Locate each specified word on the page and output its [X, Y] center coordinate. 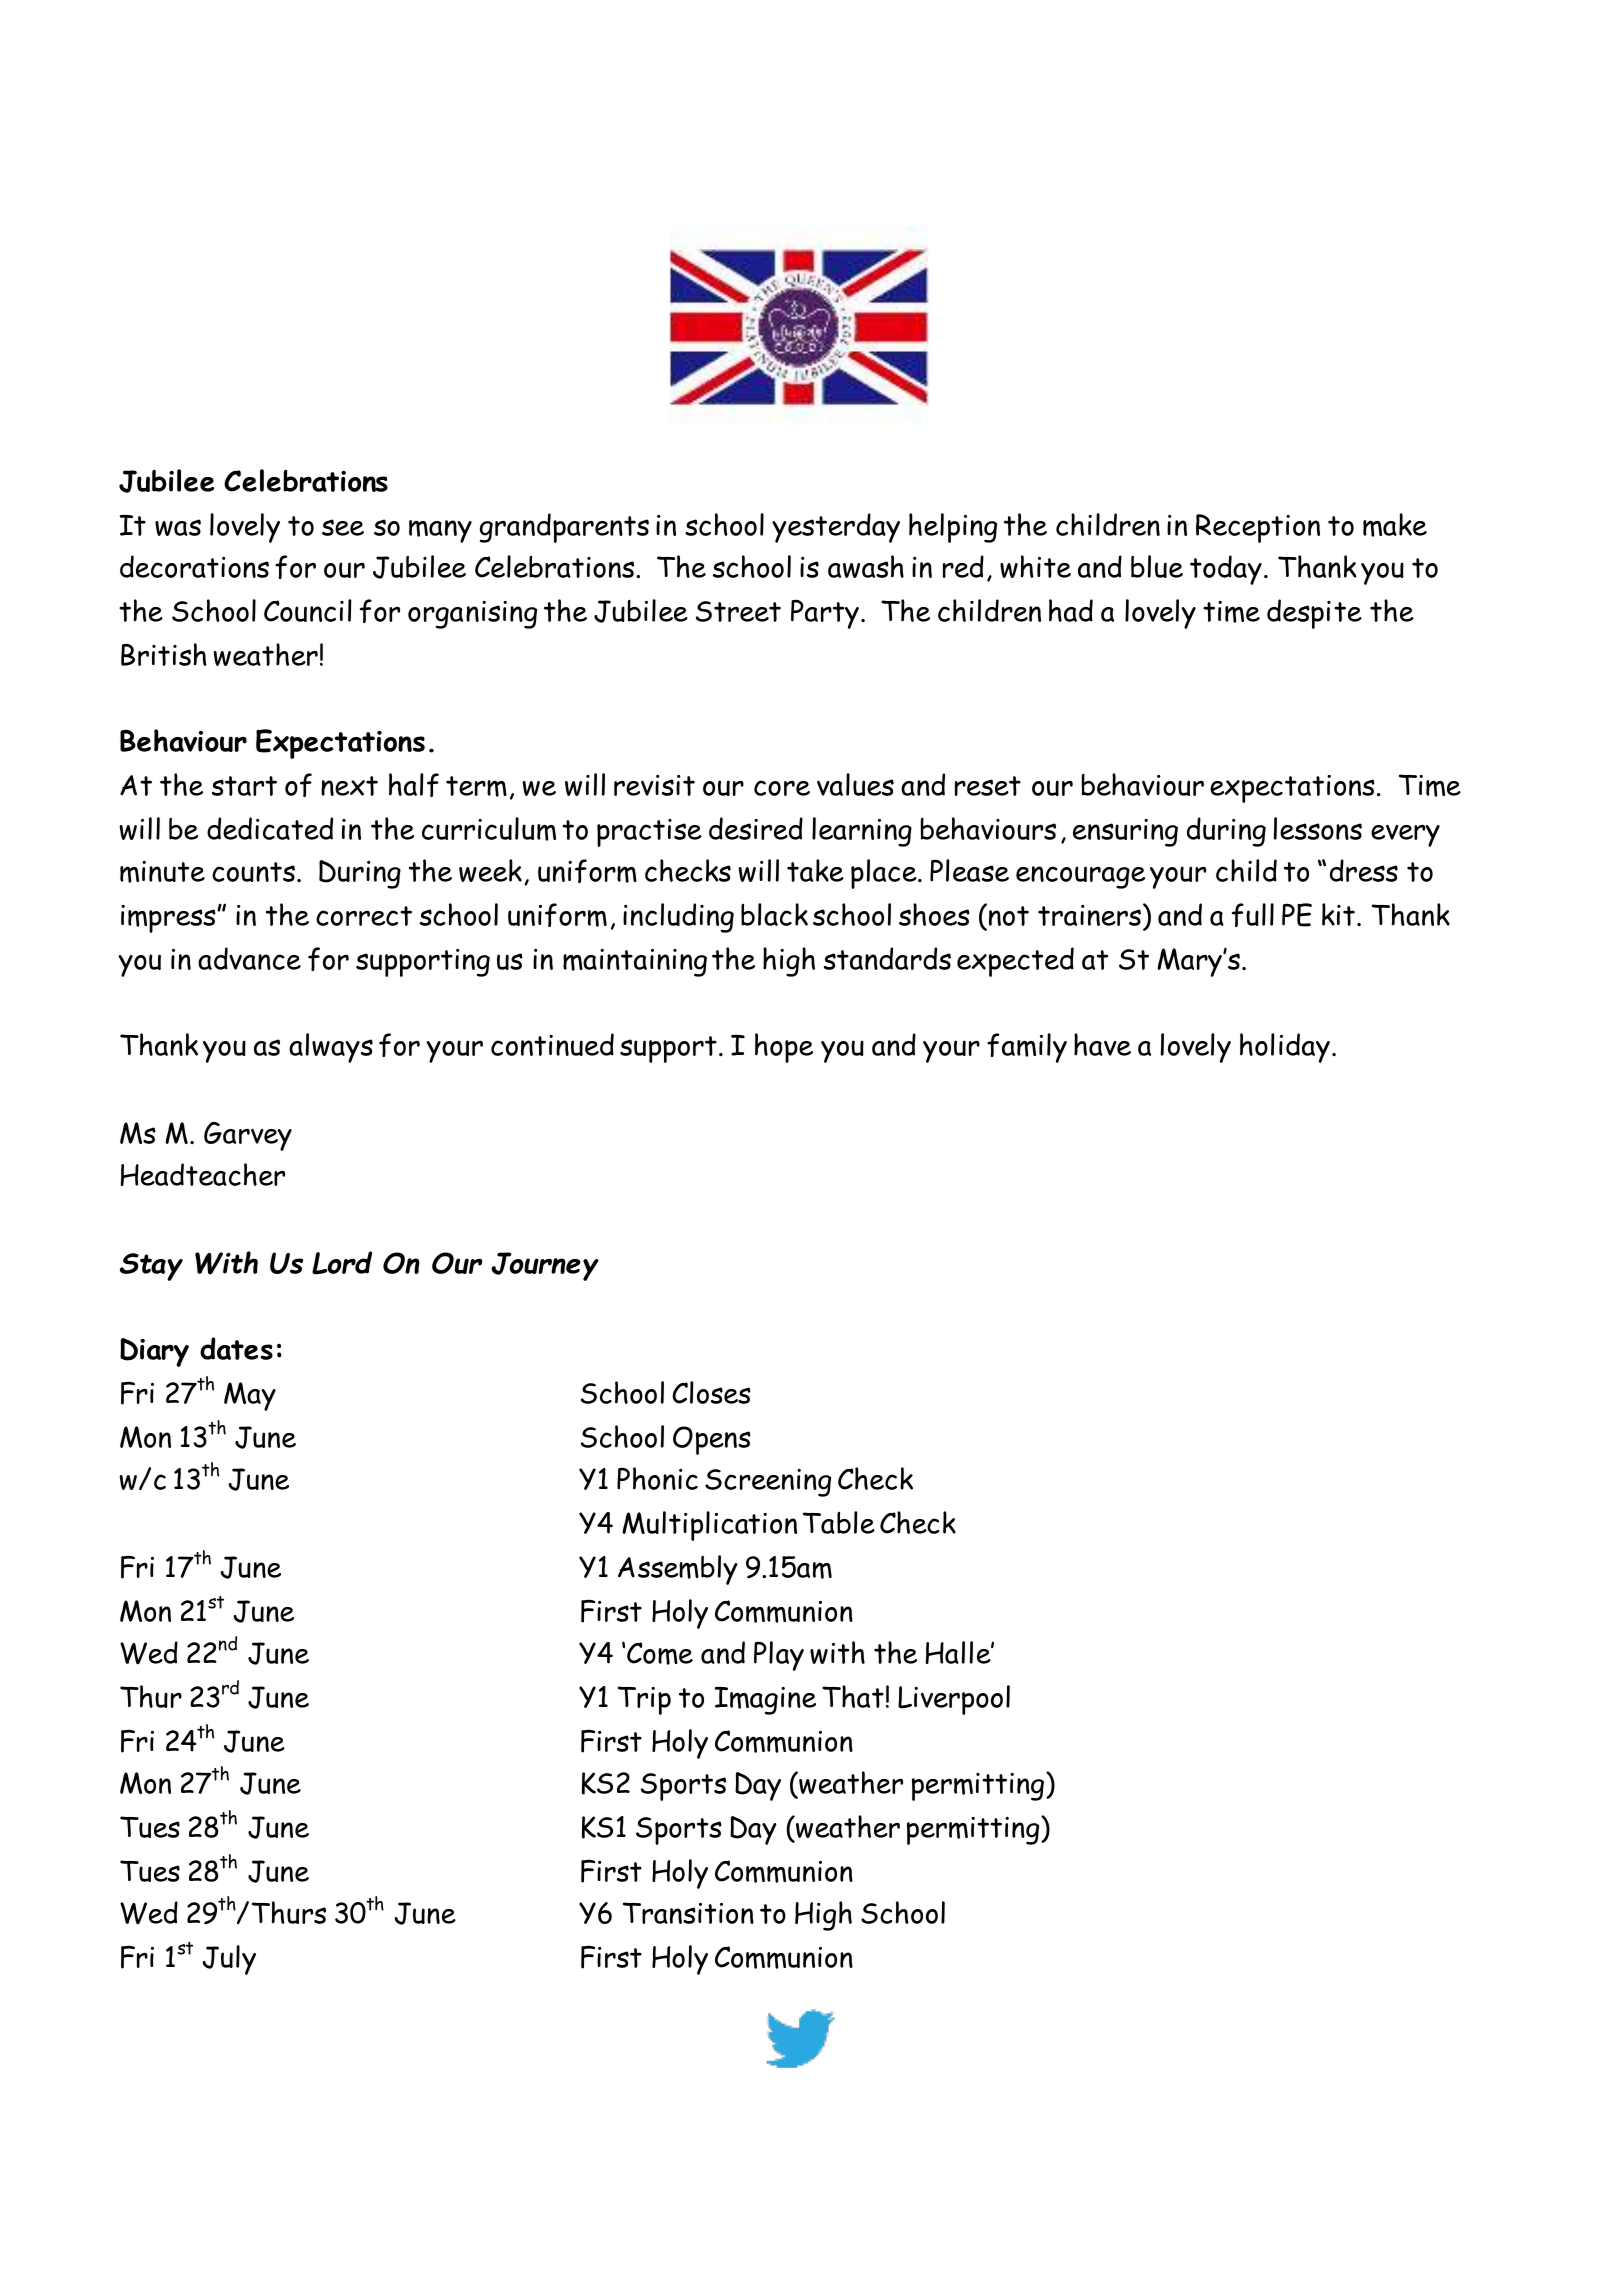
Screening [768, 1483]
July [229, 1960]
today [1226, 570]
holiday [1285, 1048]
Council [307, 610]
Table [839, 1522]
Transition [688, 1913]
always [331, 1048]
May [250, 1396]
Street [738, 611]
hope [784, 1048]
